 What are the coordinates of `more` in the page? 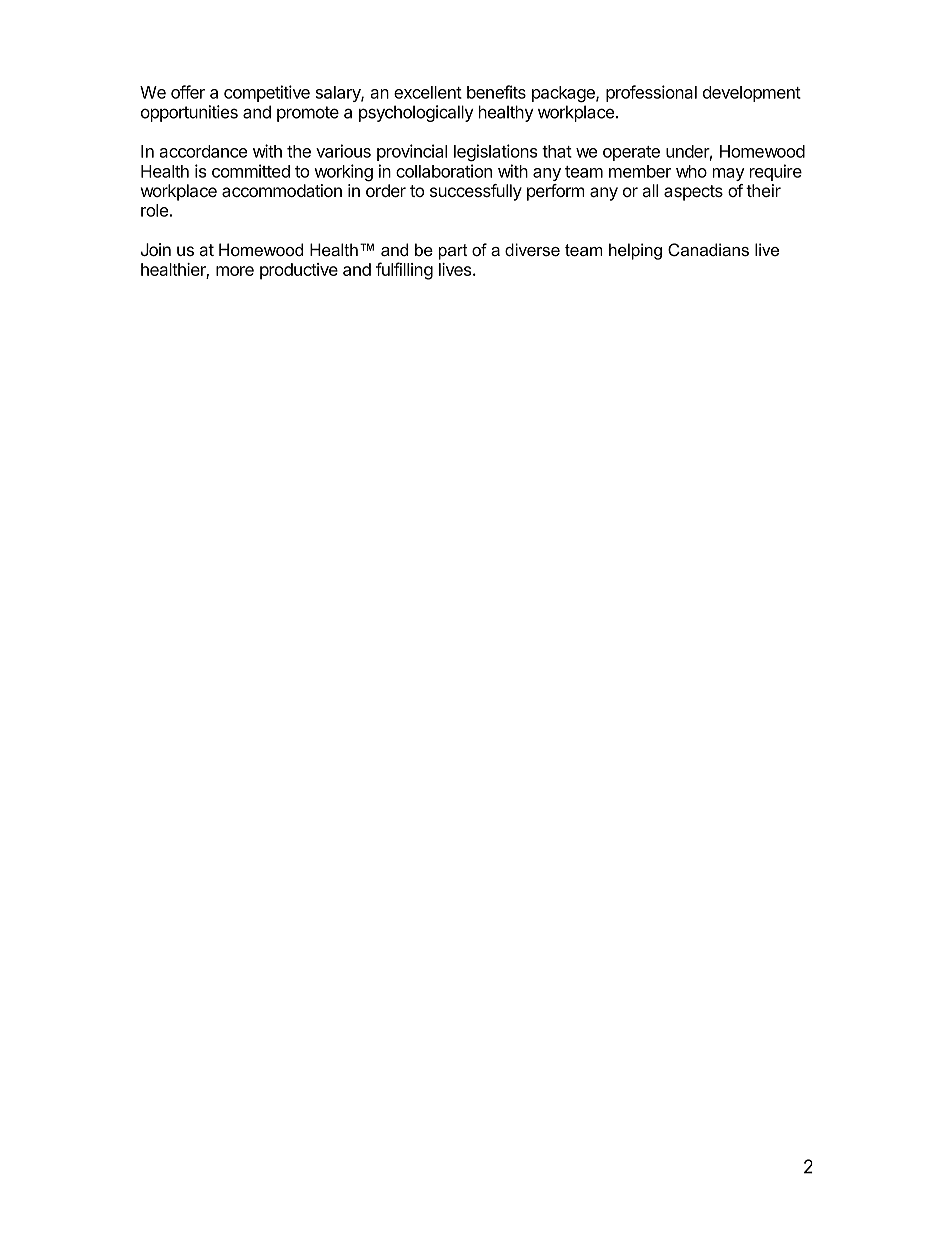 It's located at (235, 271).
